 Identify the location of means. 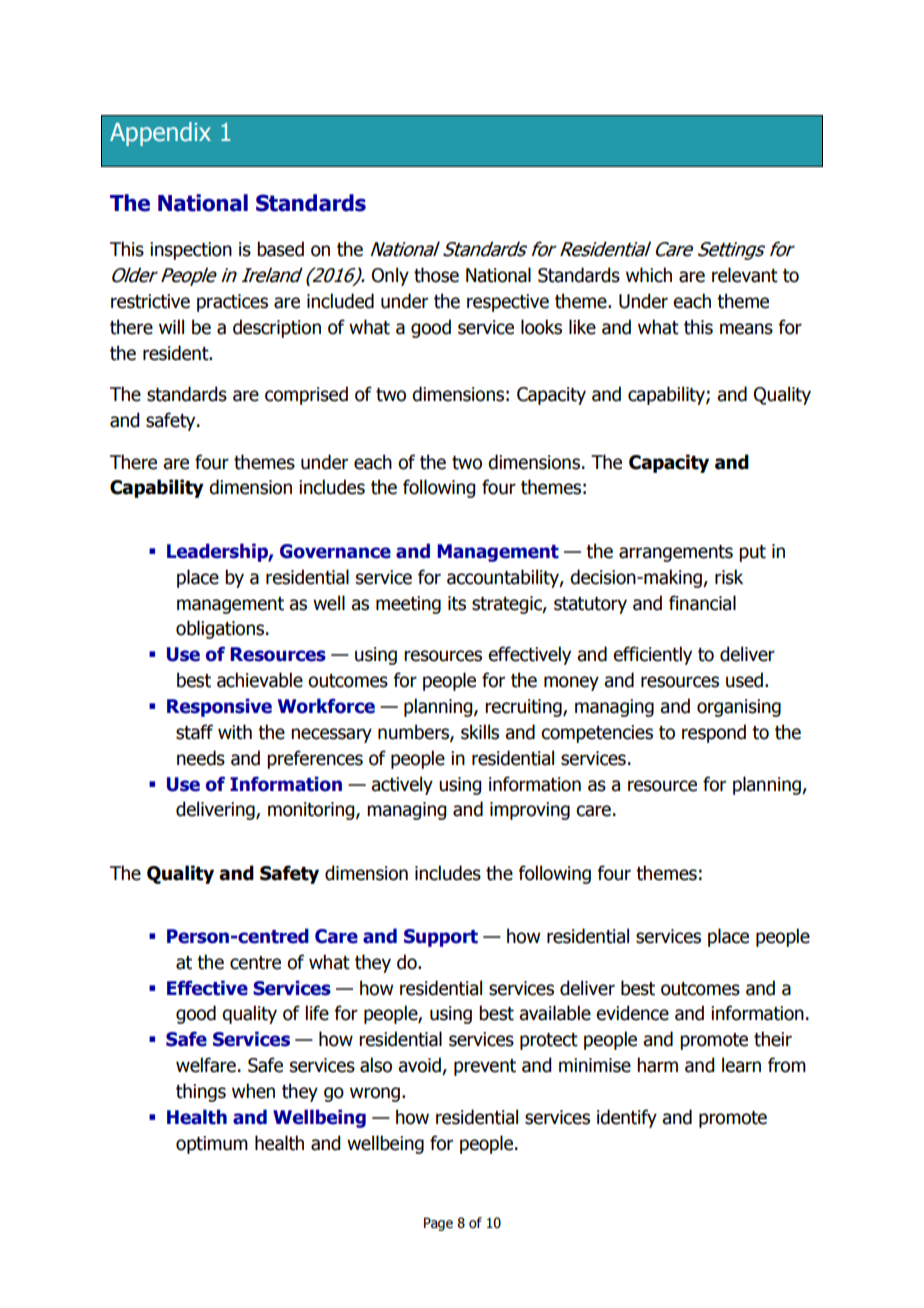
(746, 329).
